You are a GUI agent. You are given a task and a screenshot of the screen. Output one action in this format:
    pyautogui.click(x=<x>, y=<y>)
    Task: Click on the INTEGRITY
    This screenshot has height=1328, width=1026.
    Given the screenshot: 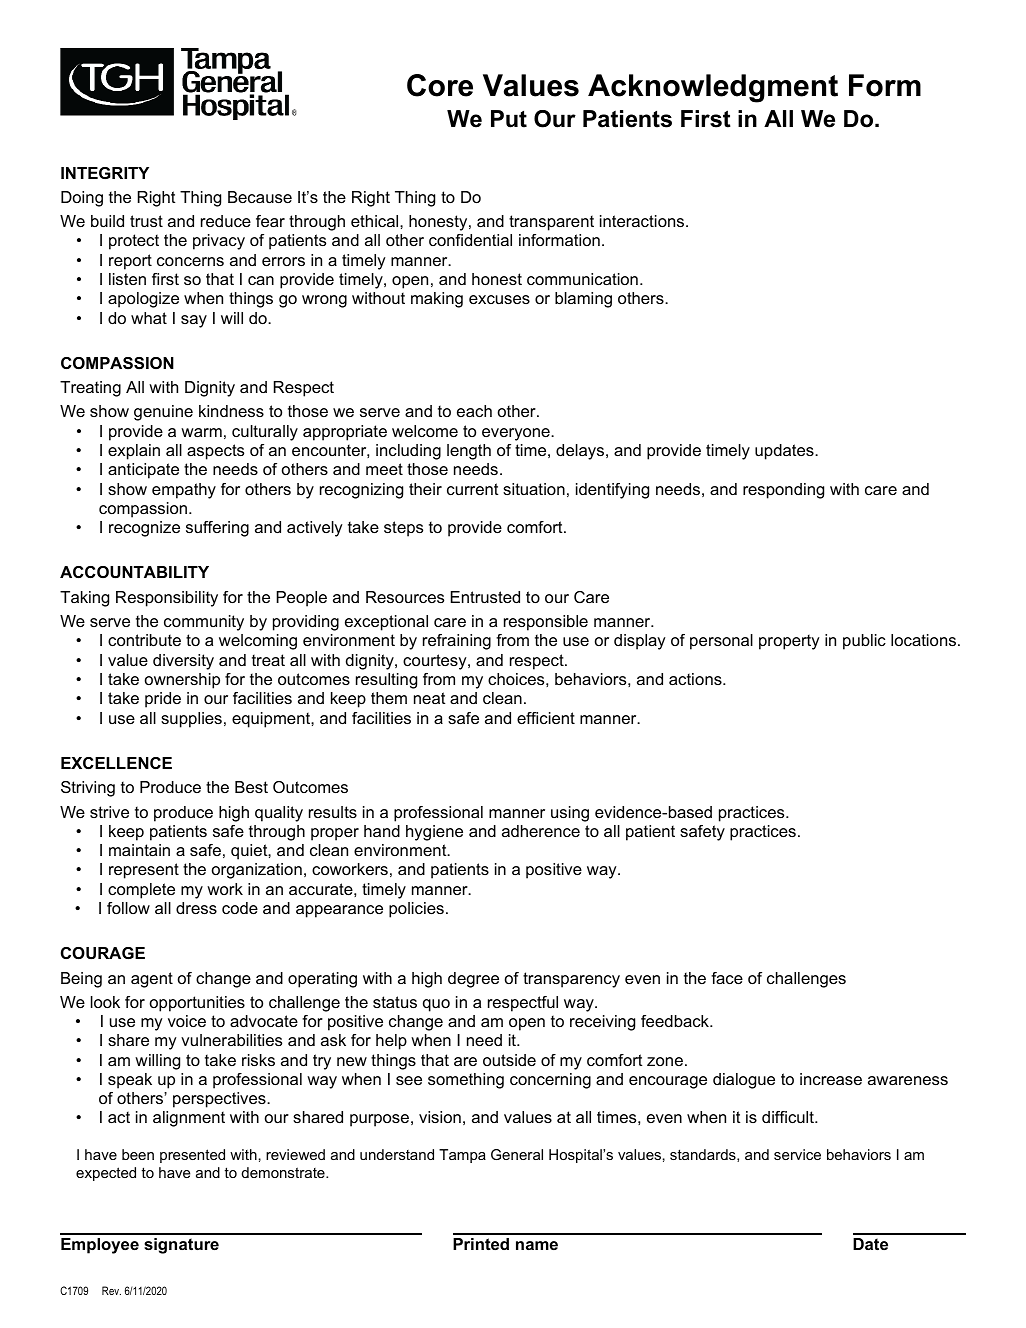 What is the action you would take?
    pyautogui.click(x=105, y=173)
